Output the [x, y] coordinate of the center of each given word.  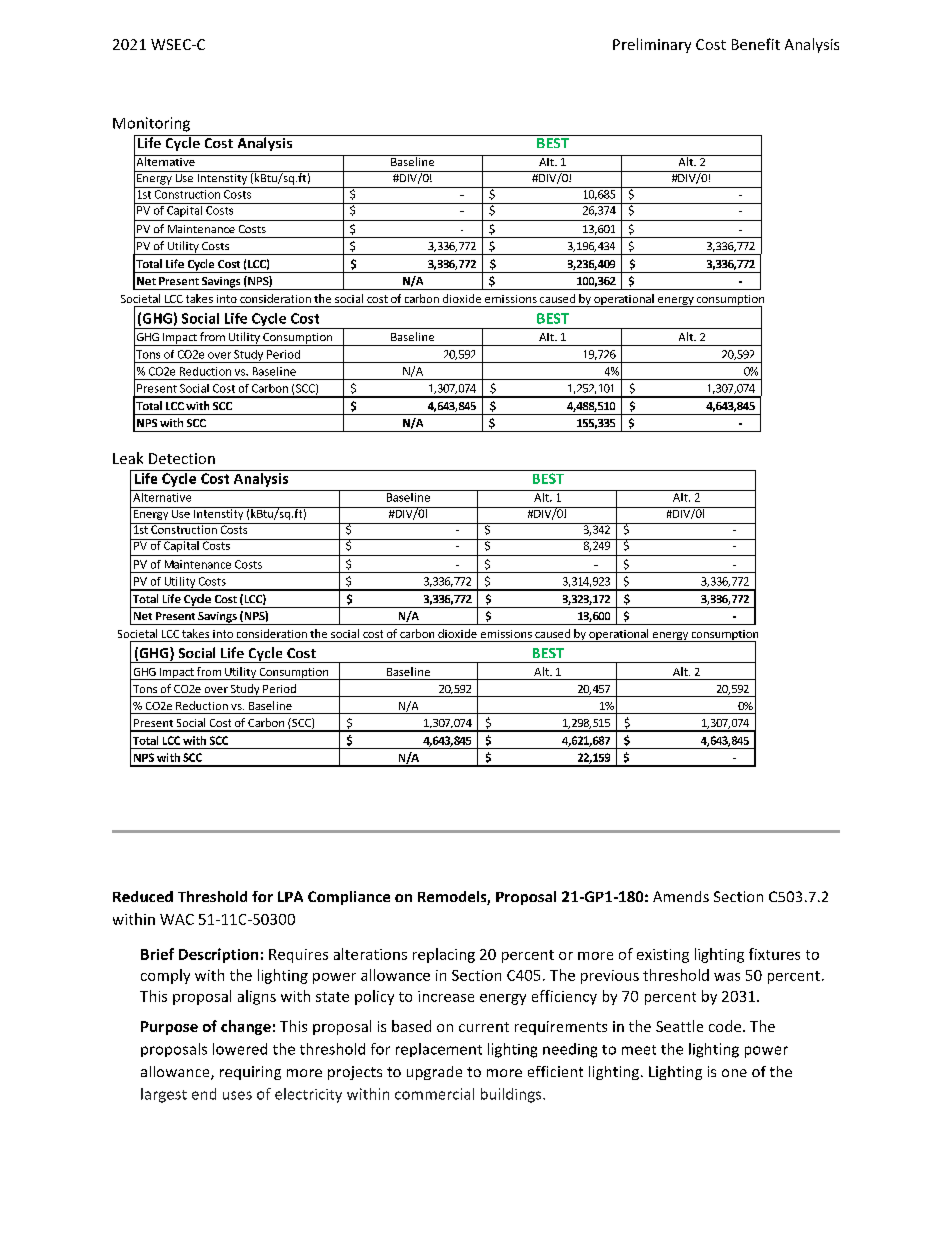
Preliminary [652, 45]
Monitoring [151, 124]
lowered [240, 1049]
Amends [681, 896]
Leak [128, 458]
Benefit [756, 44]
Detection [182, 458]
